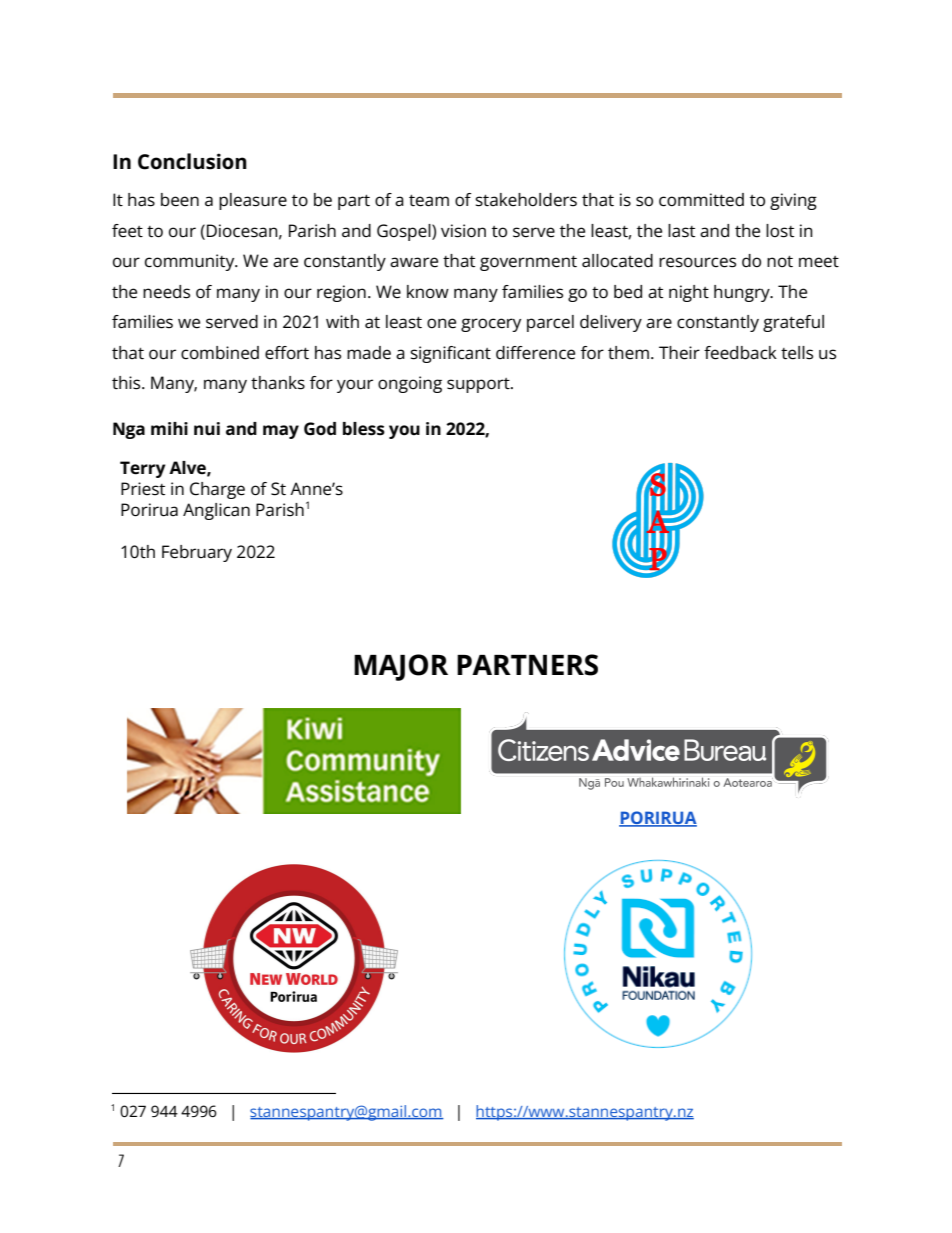 The width and height of the page is (952, 1233). Describe the element at coordinates (364, 429) in the page. I see `bless` at that location.
